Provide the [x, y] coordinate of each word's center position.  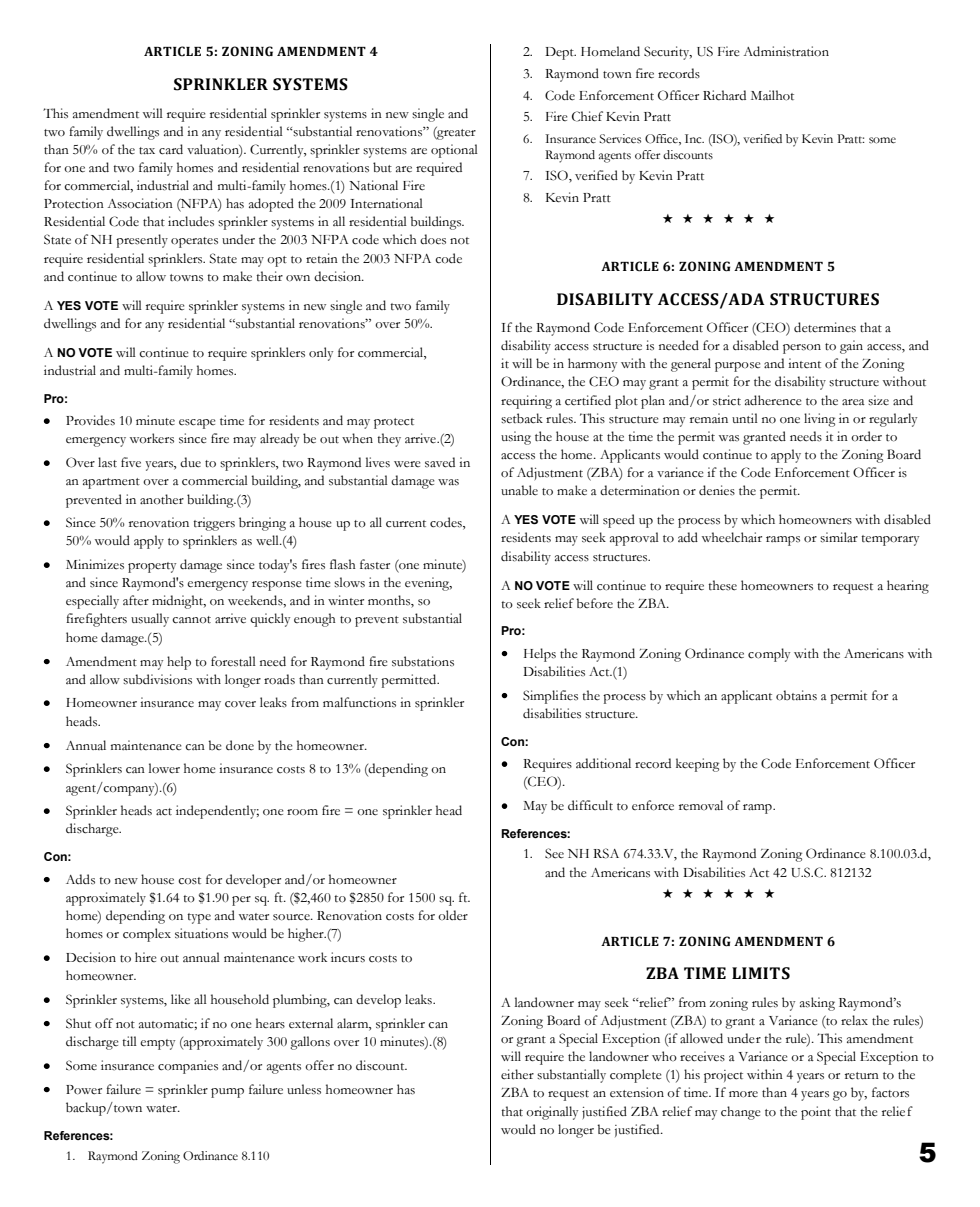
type [199, 918]
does [433, 239]
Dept [560, 53]
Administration [786, 51]
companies [188, 1067]
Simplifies [550, 697]
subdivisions [157, 679]
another [162, 499]
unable [519, 490]
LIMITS [761, 973]
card [171, 149]
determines [825, 327]
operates [194, 242]
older [453, 915]
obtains [796, 695]
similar [839, 537]
